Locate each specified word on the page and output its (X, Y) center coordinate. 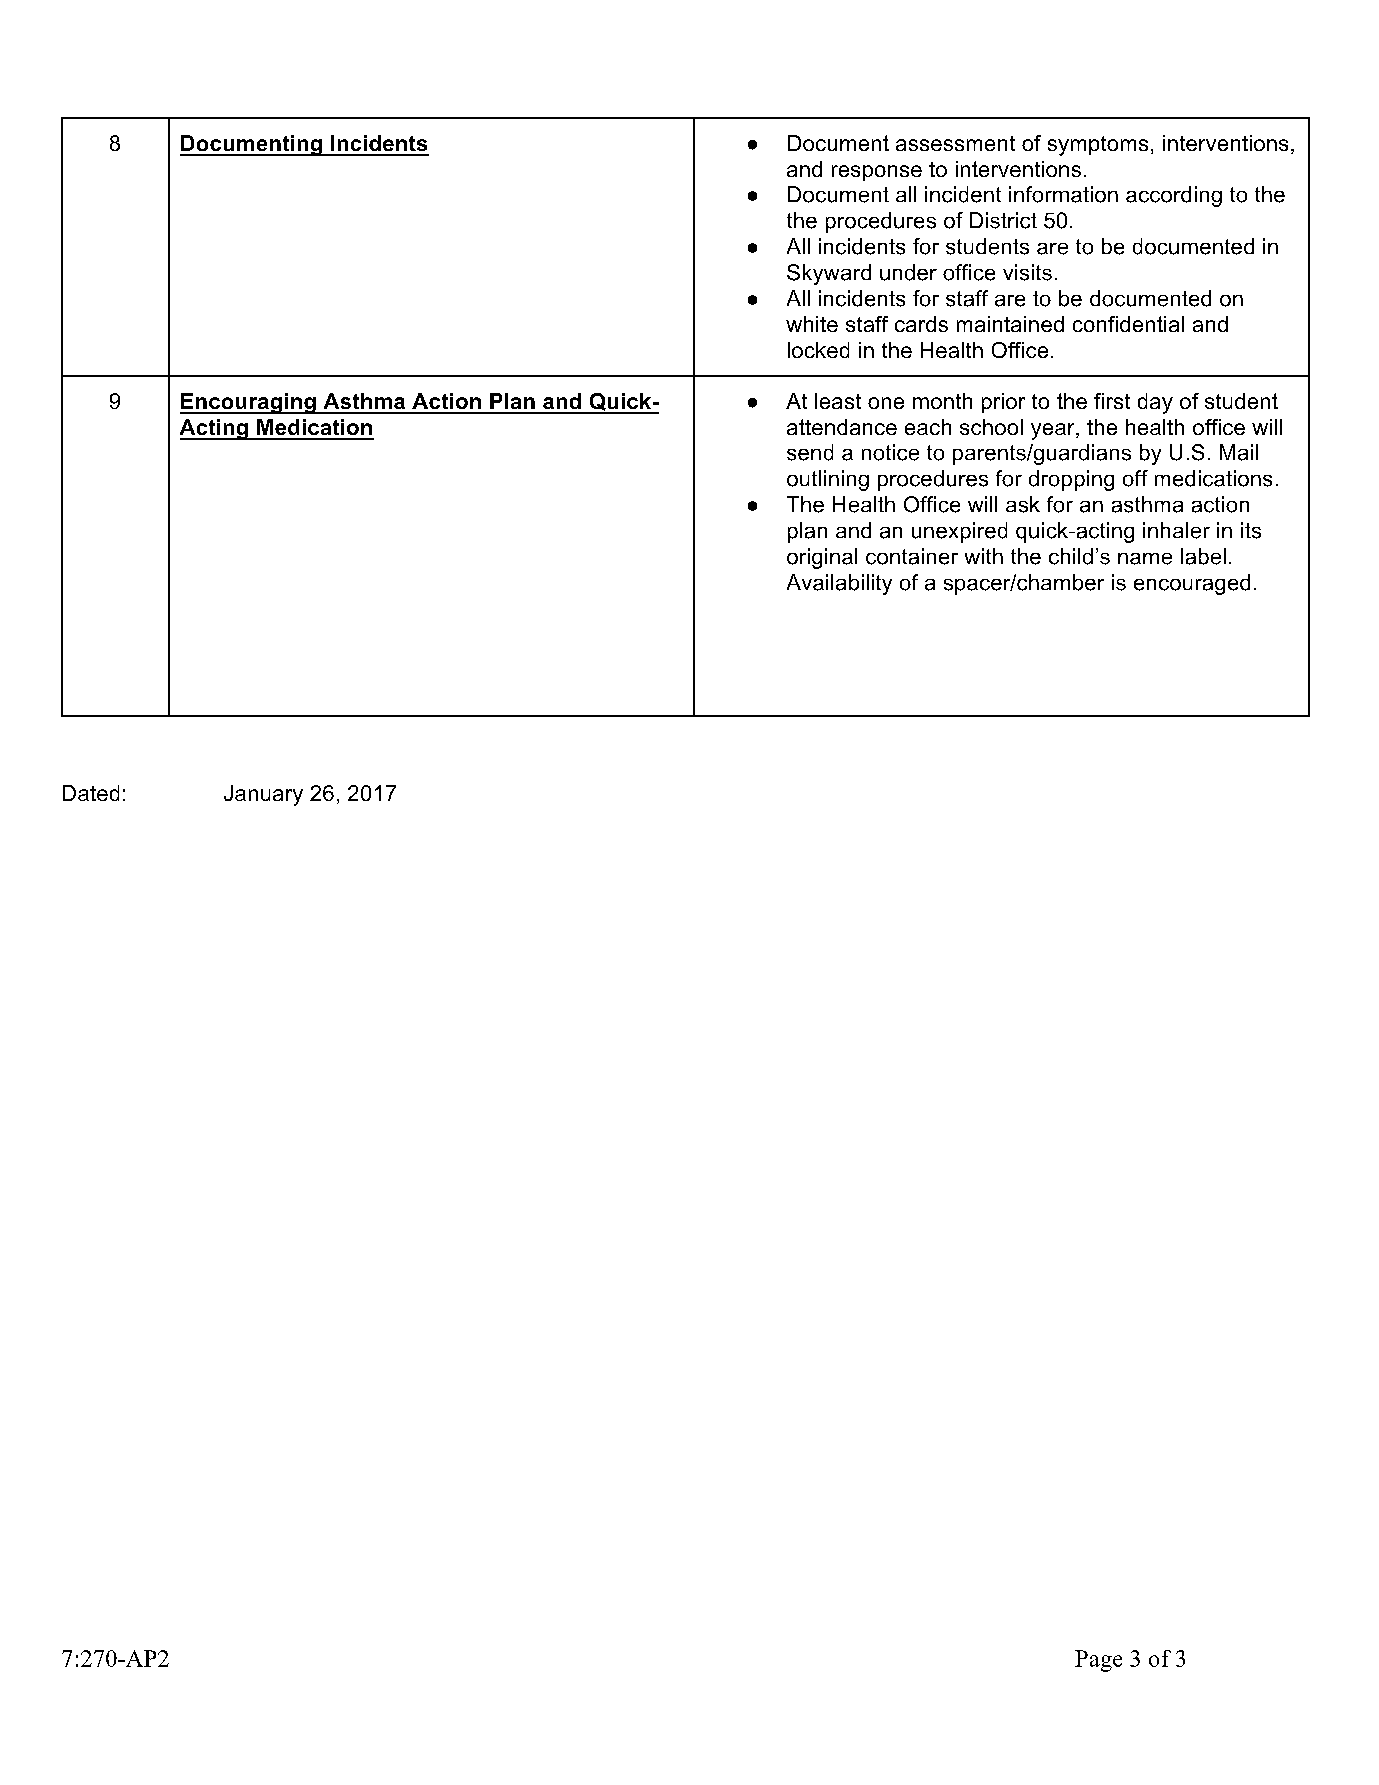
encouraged (1192, 584)
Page (1098, 1661)
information (1063, 194)
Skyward (829, 274)
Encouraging (249, 403)
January (263, 795)
